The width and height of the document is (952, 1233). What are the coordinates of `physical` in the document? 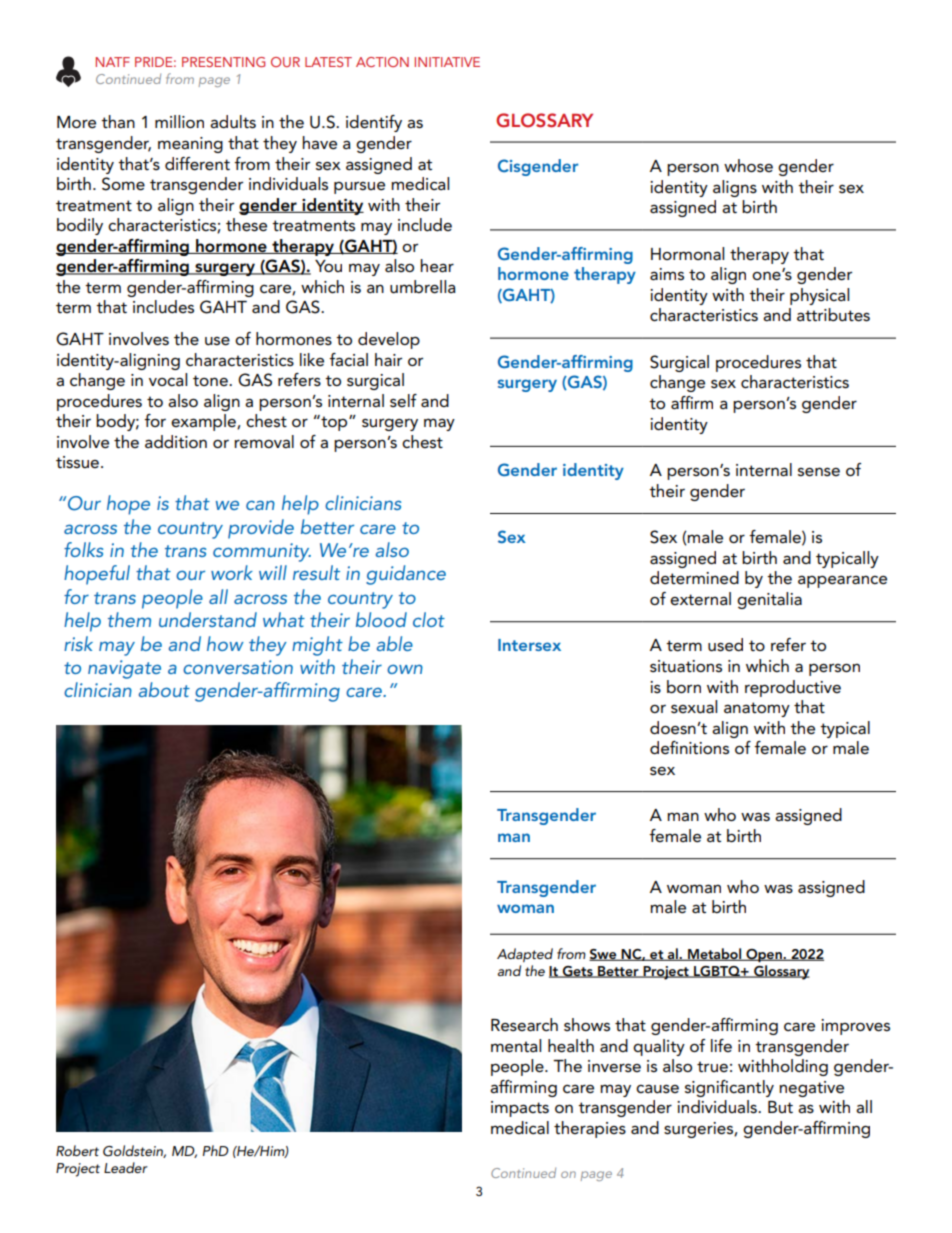 It's located at (819, 296).
